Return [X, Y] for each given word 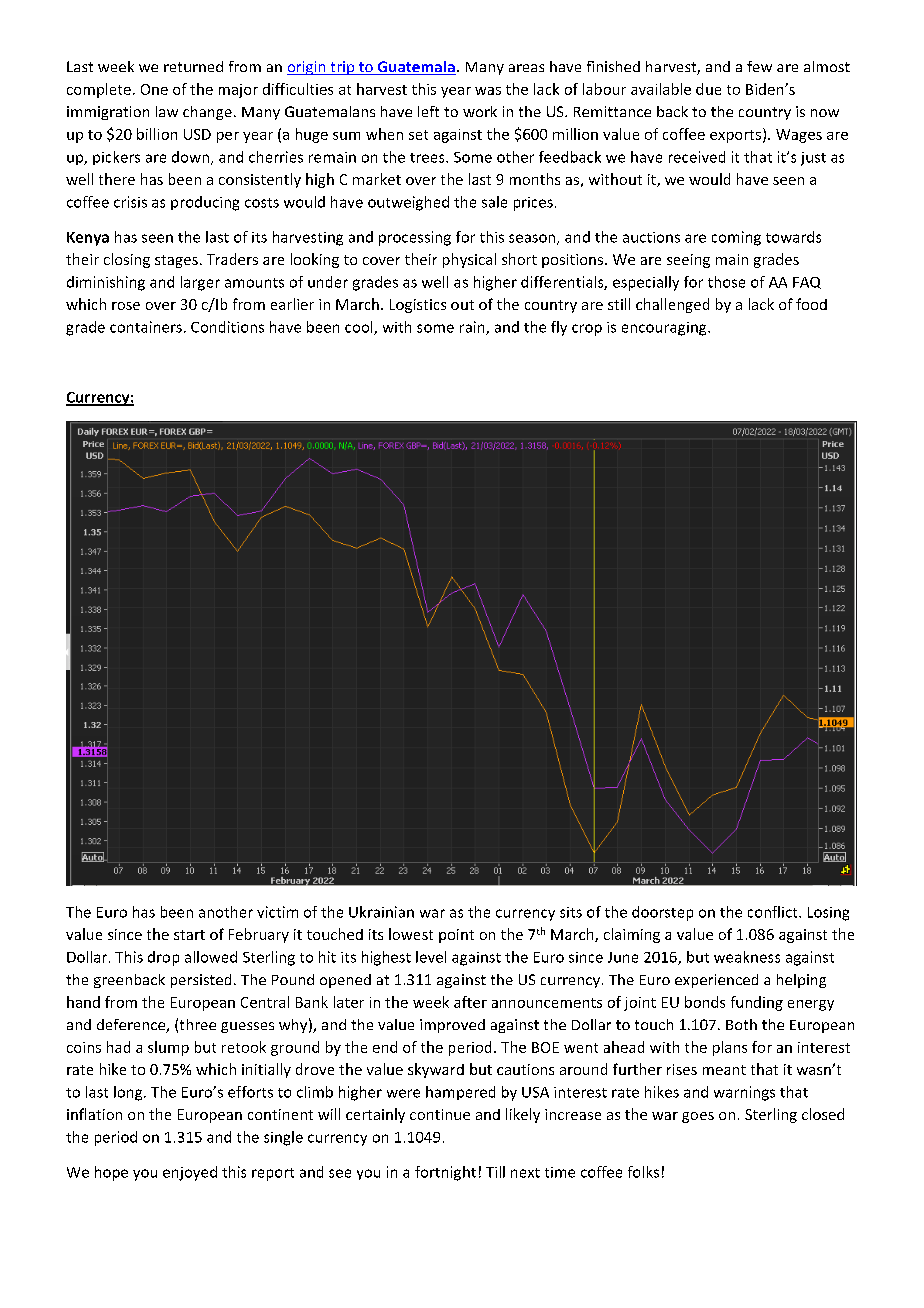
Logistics [418, 306]
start [189, 935]
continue [440, 1114]
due [708, 89]
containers [146, 327]
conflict [774, 912]
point [456, 936]
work [480, 111]
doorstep [662, 913]
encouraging [665, 329]
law [167, 111]
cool [360, 328]
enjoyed [190, 1173]
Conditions [227, 327]
